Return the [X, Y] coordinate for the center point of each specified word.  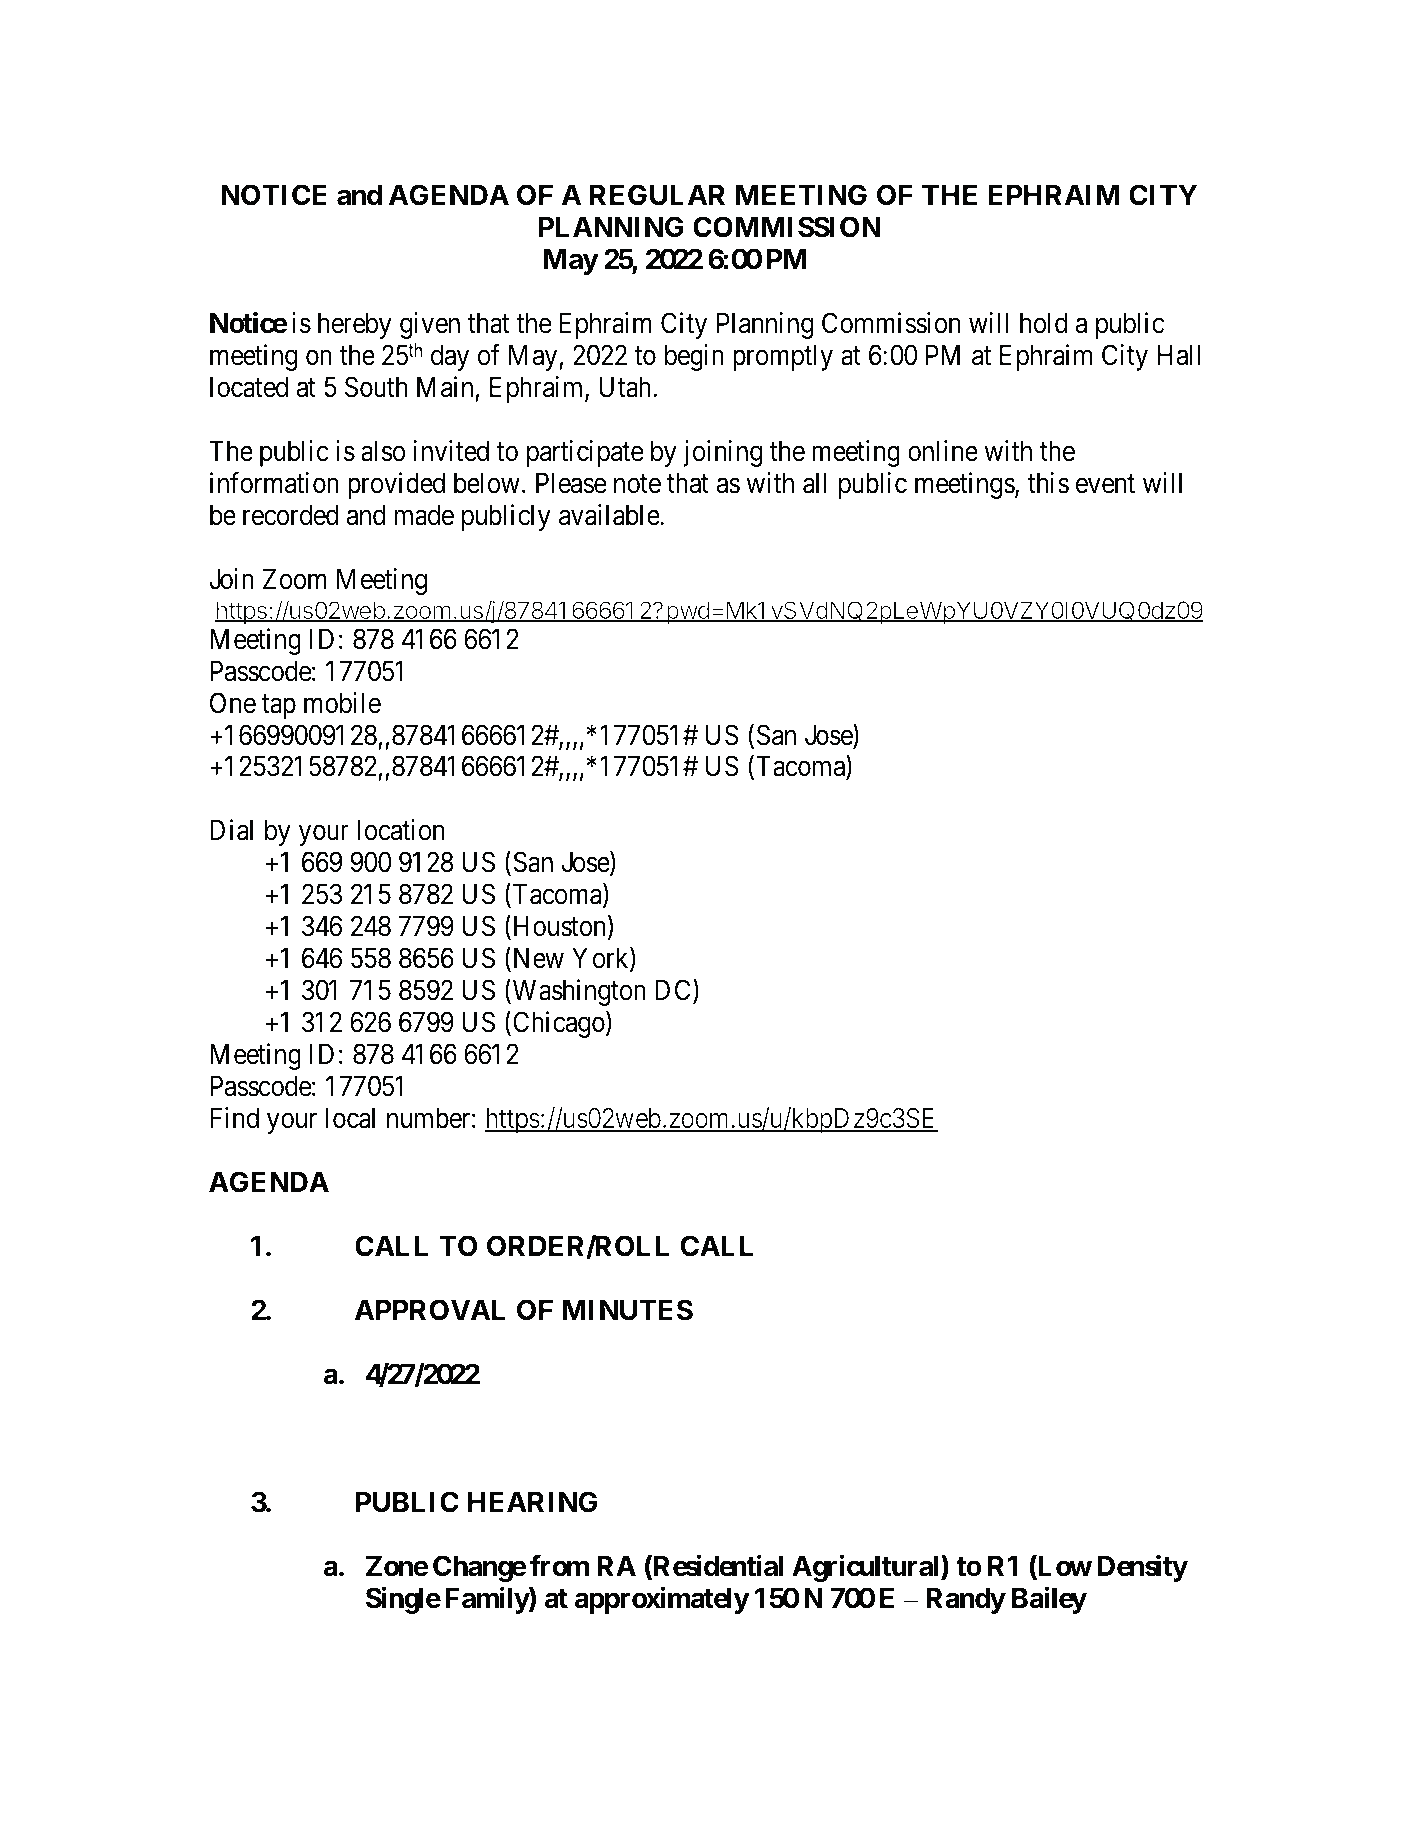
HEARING [532, 1502]
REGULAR [657, 195]
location [401, 830]
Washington [578, 992]
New [537, 960]
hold [1044, 323]
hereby [355, 325]
